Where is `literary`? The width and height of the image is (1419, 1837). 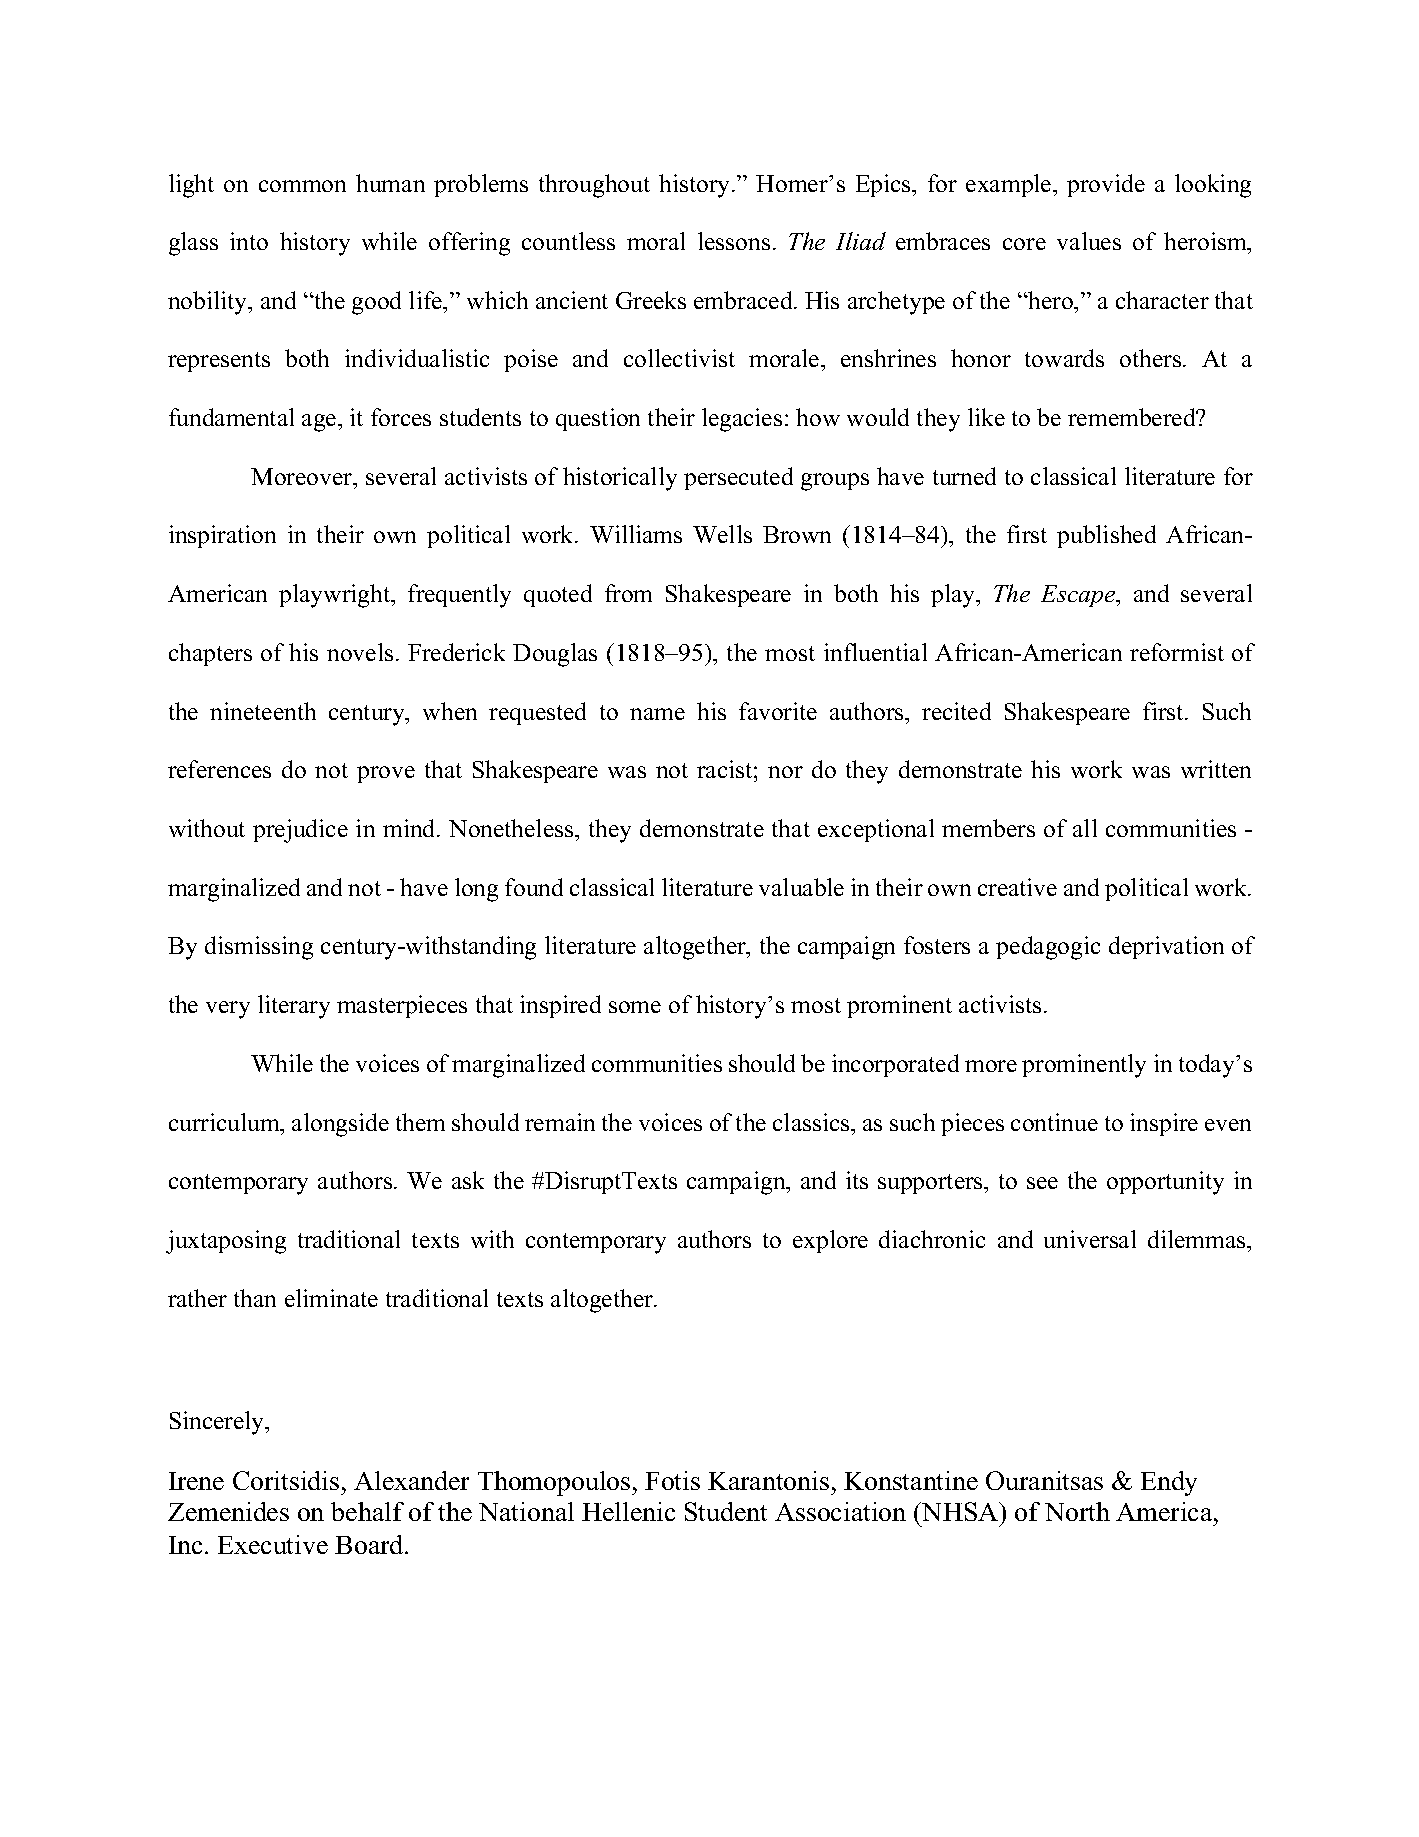
literary is located at coordinates (294, 1007).
